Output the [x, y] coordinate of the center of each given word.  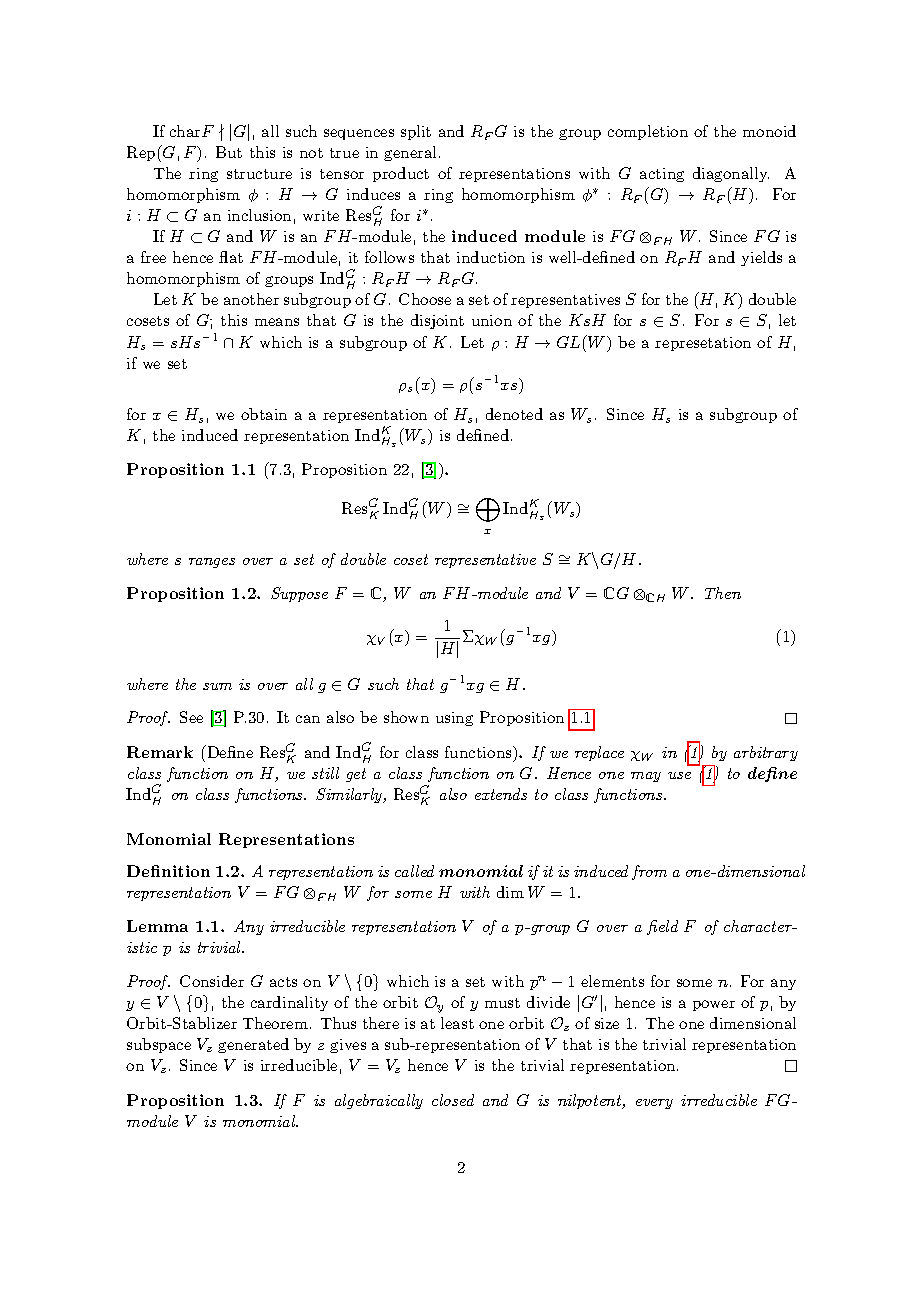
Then [723, 593]
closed [453, 1100]
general [410, 153]
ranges [212, 563]
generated [253, 1045]
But [229, 152]
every [654, 1104]
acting [662, 175]
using [454, 719]
